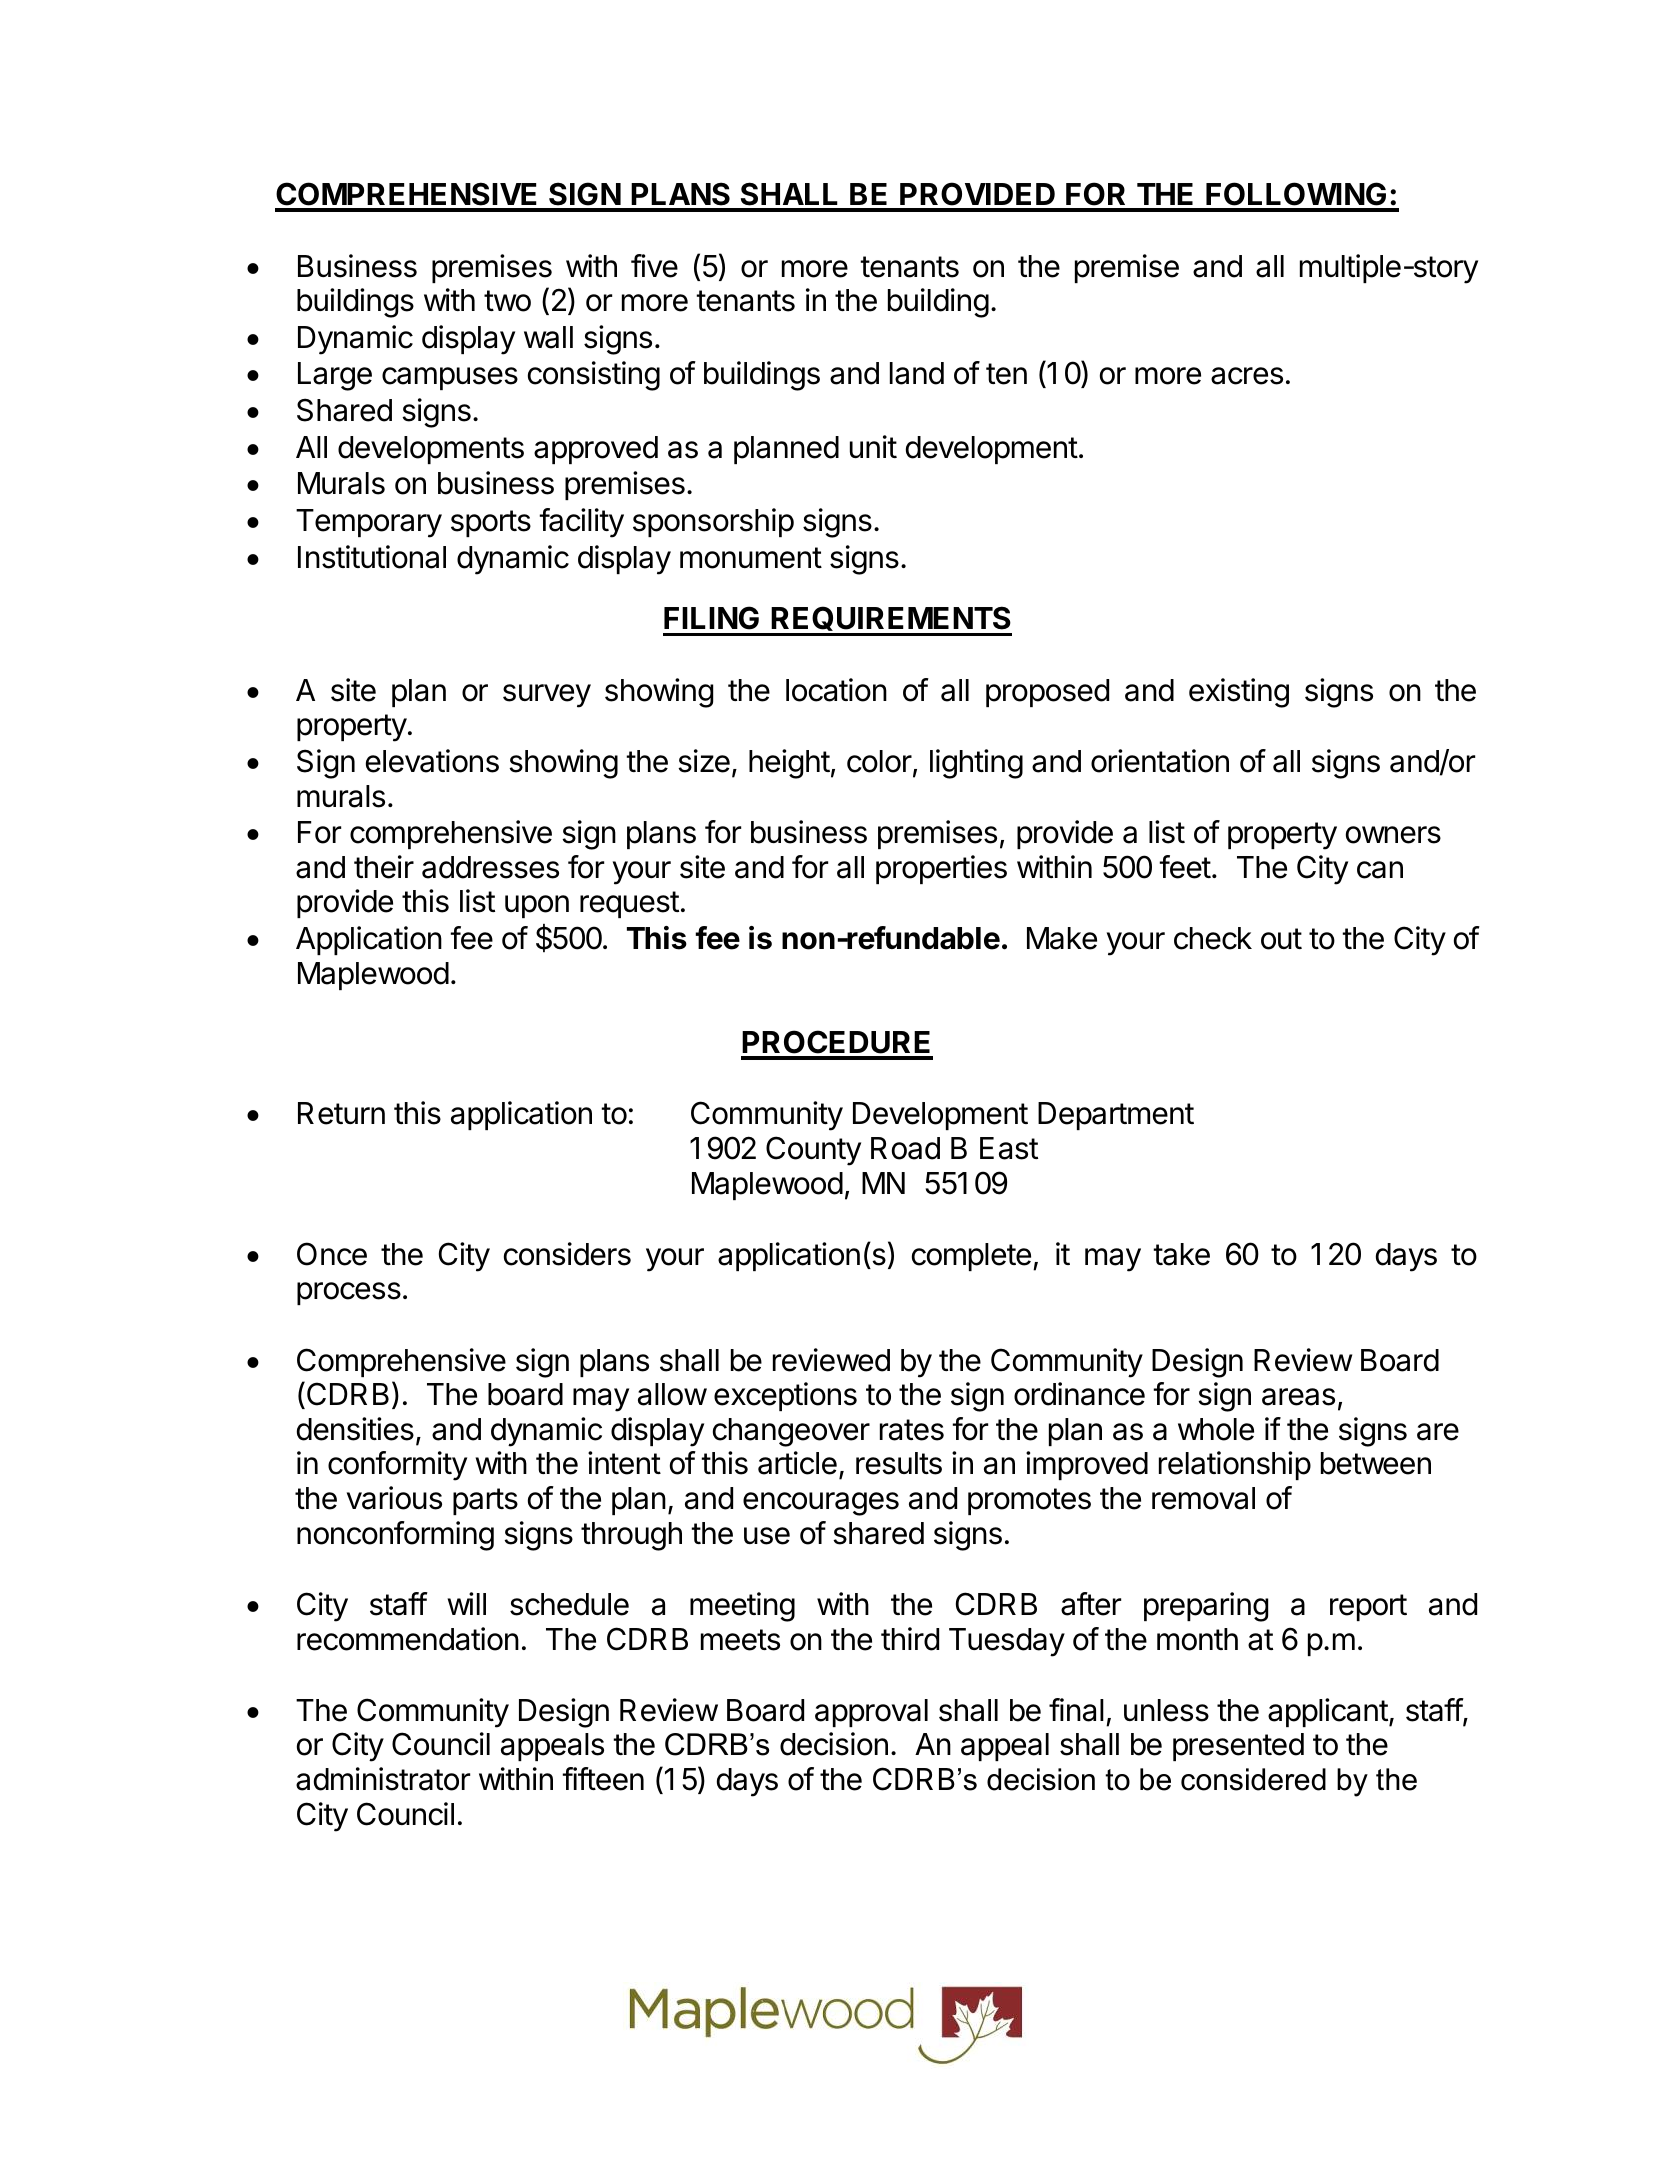  I want to click on presented, so click(1238, 1747).
